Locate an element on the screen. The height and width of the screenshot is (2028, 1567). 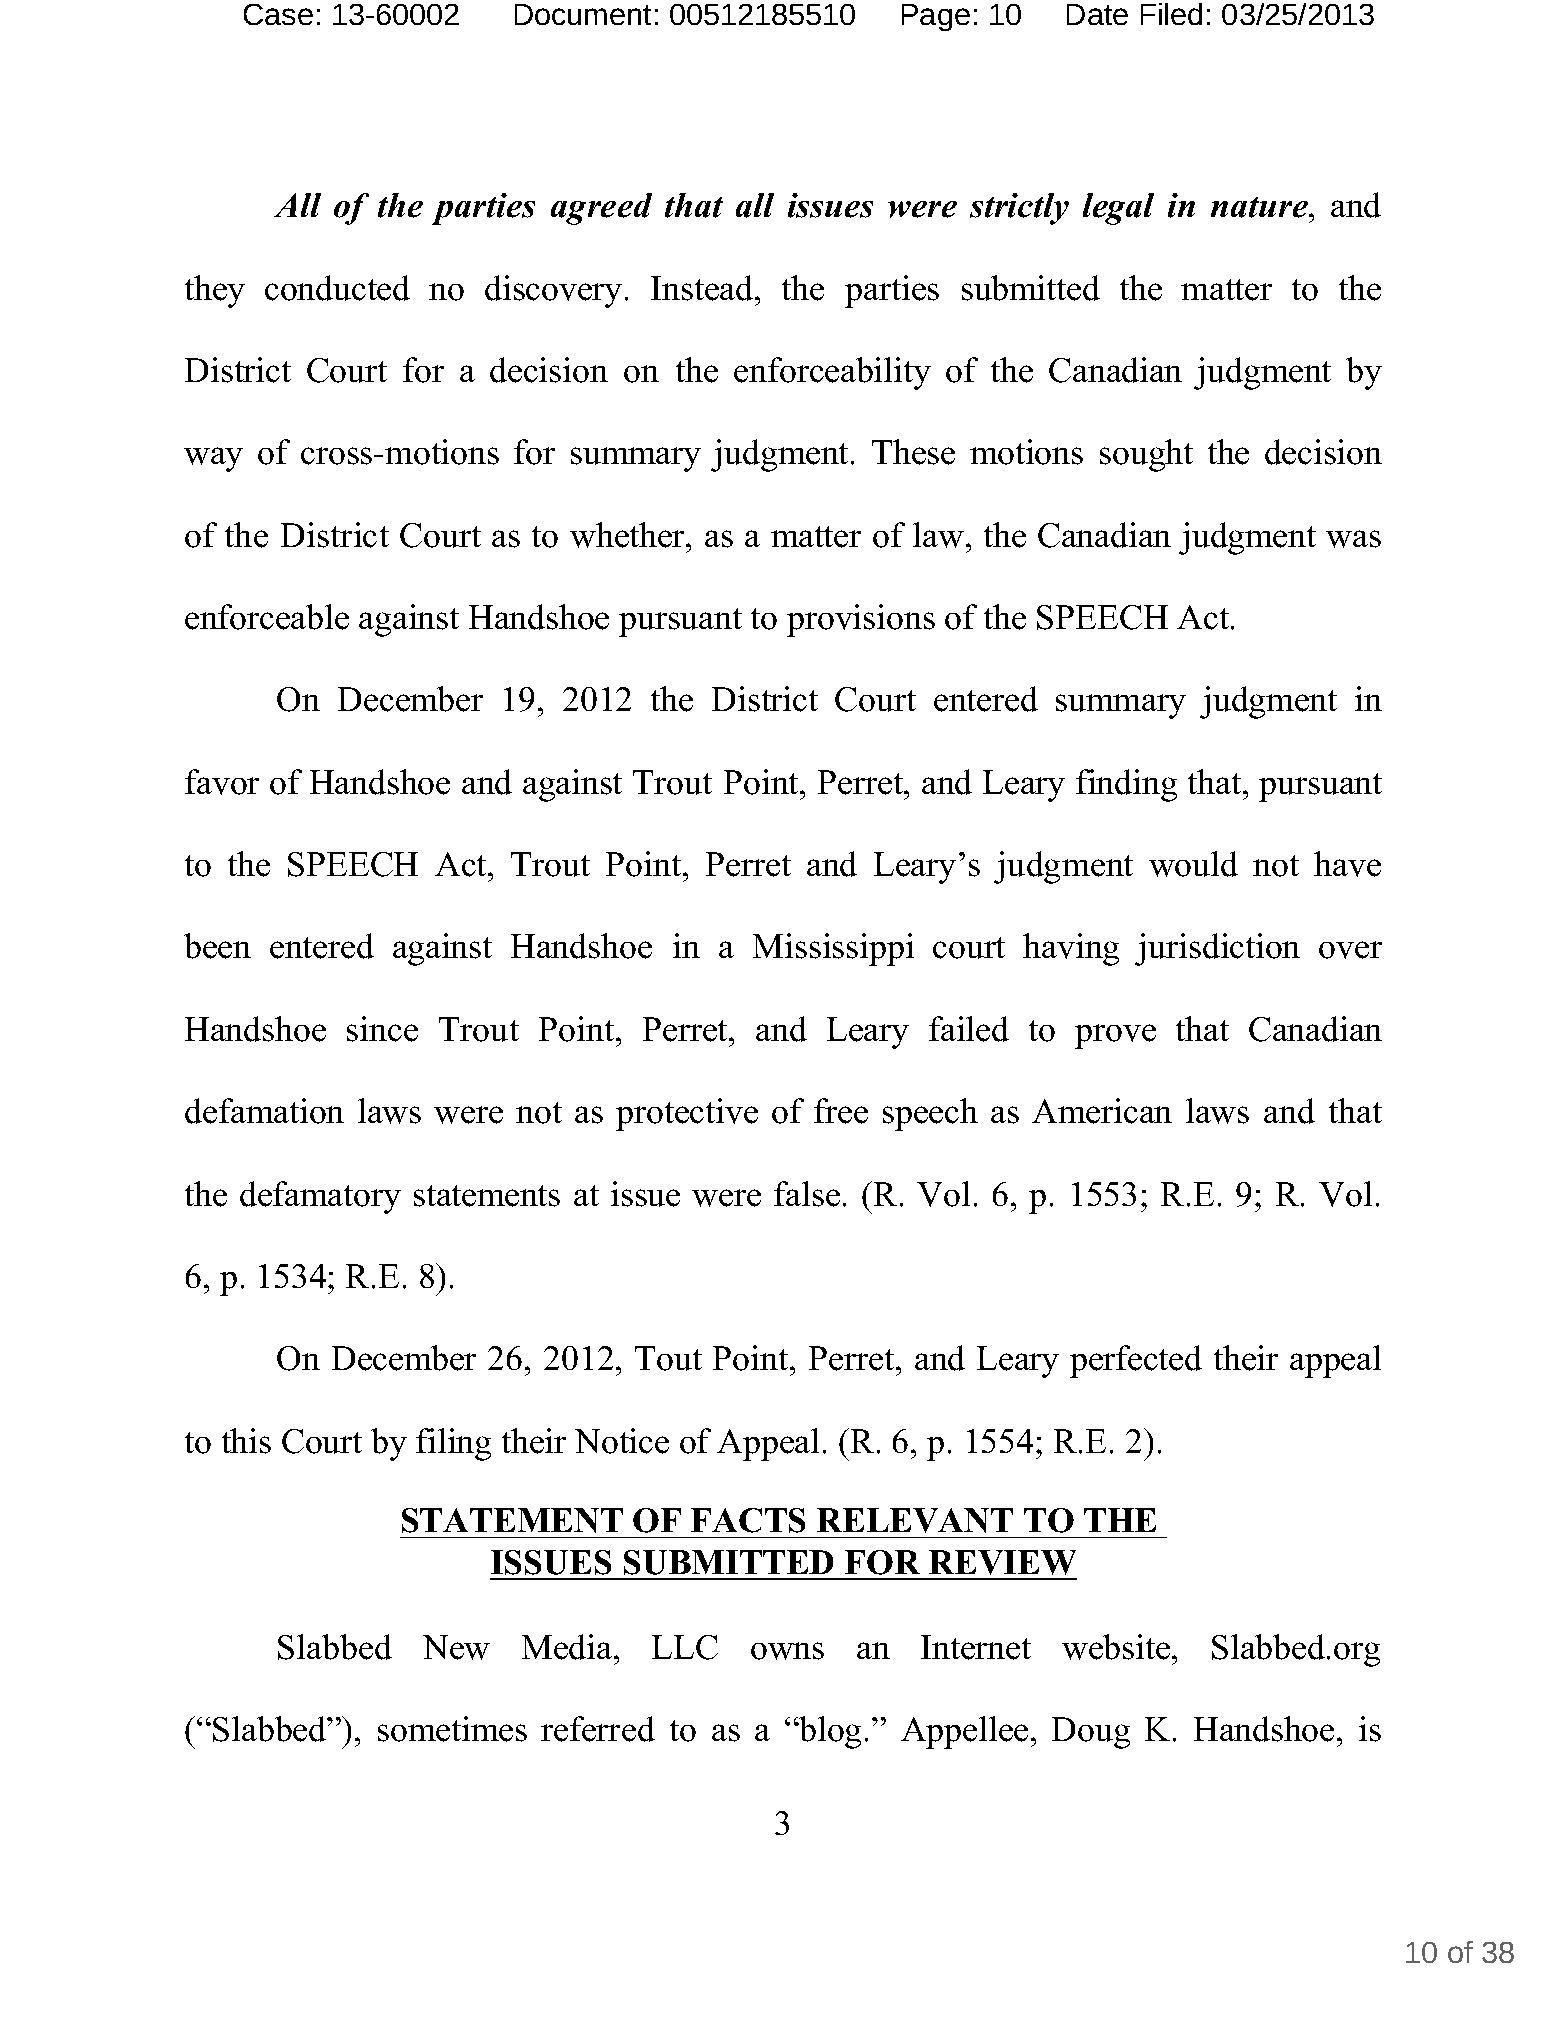
Mississippi is located at coordinates (833, 949).
